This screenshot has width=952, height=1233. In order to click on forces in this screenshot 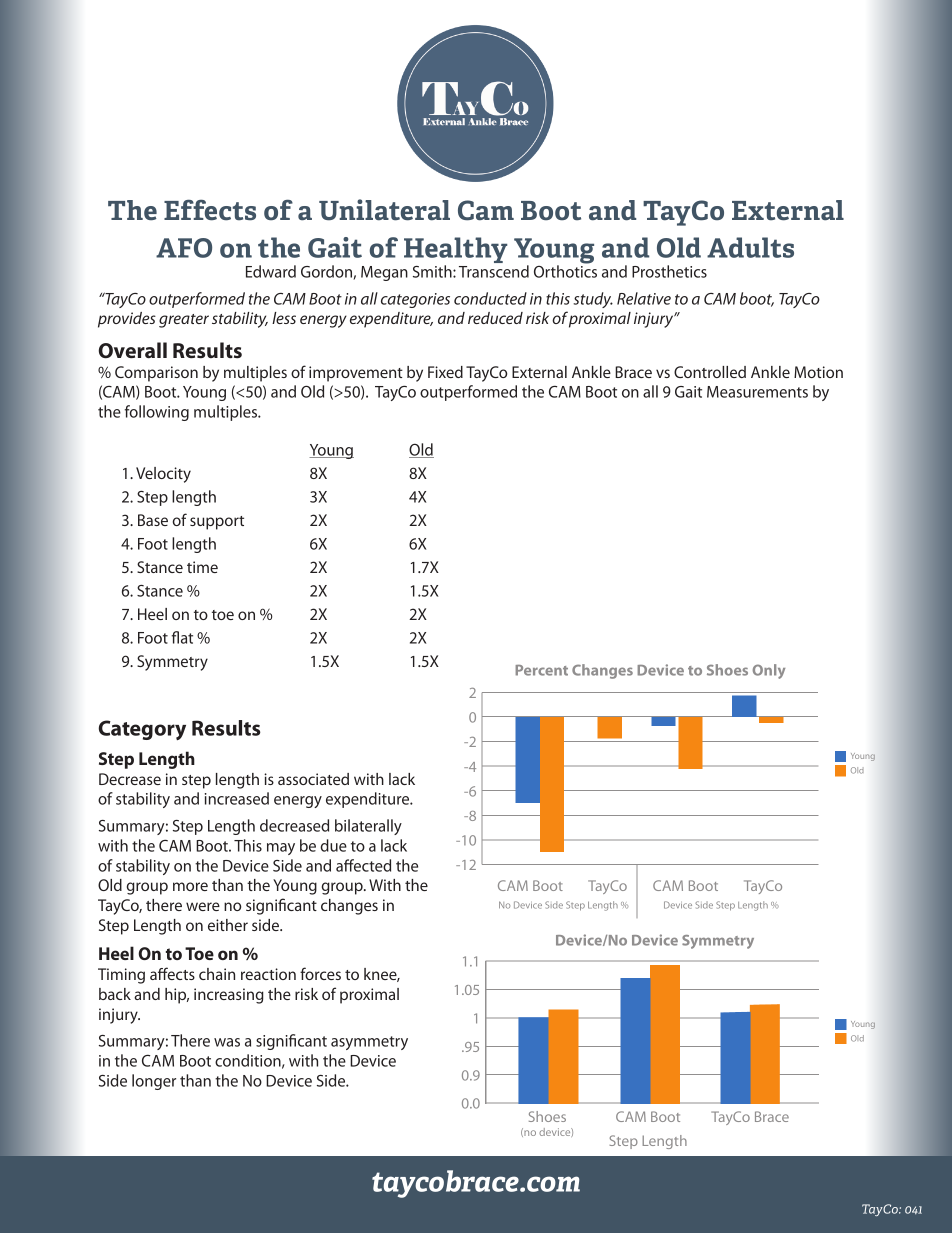, I will do `click(320, 973)`.
